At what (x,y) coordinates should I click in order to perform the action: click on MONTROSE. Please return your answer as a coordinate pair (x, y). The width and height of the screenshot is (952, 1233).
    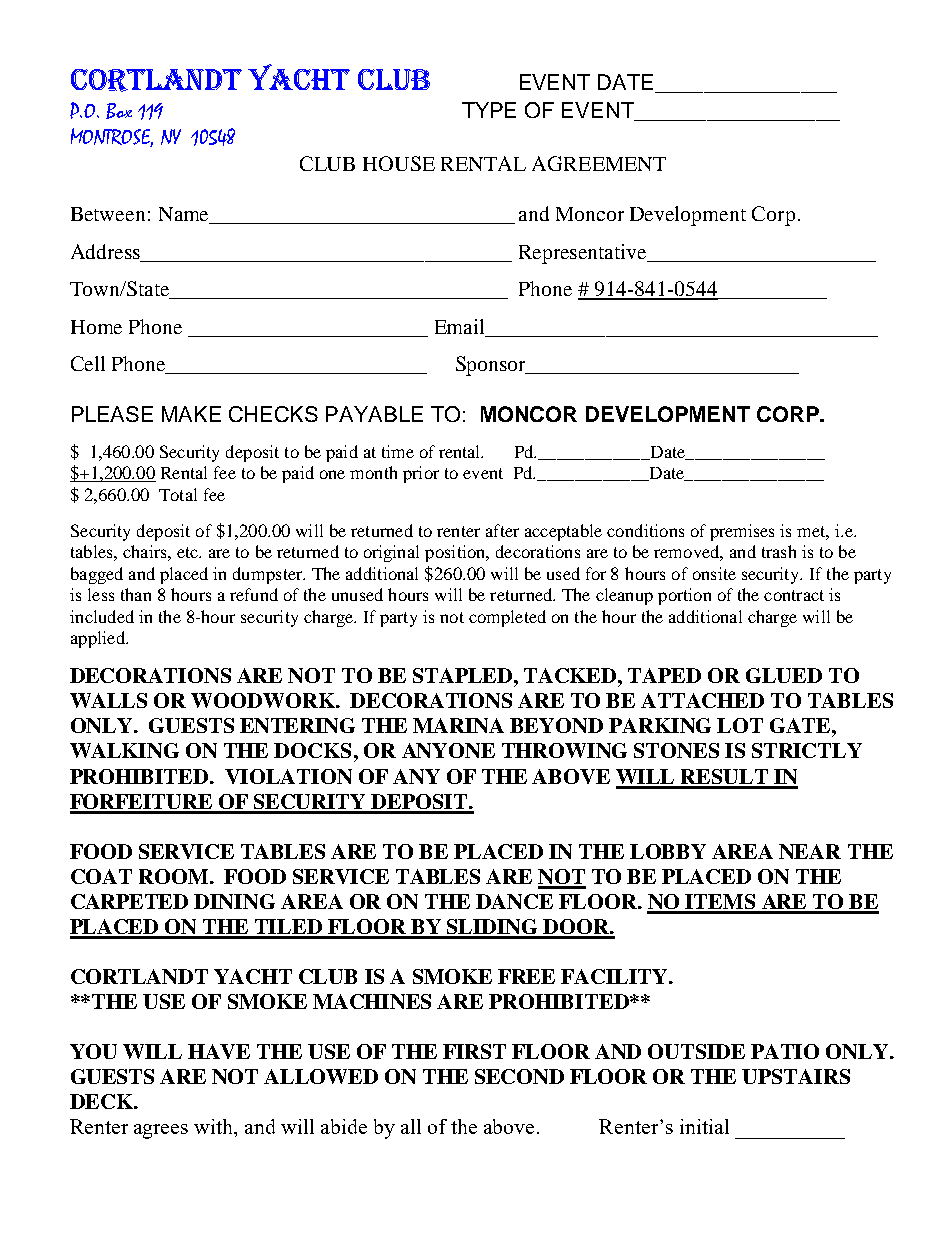
    Looking at the image, I should click on (112, 137).
